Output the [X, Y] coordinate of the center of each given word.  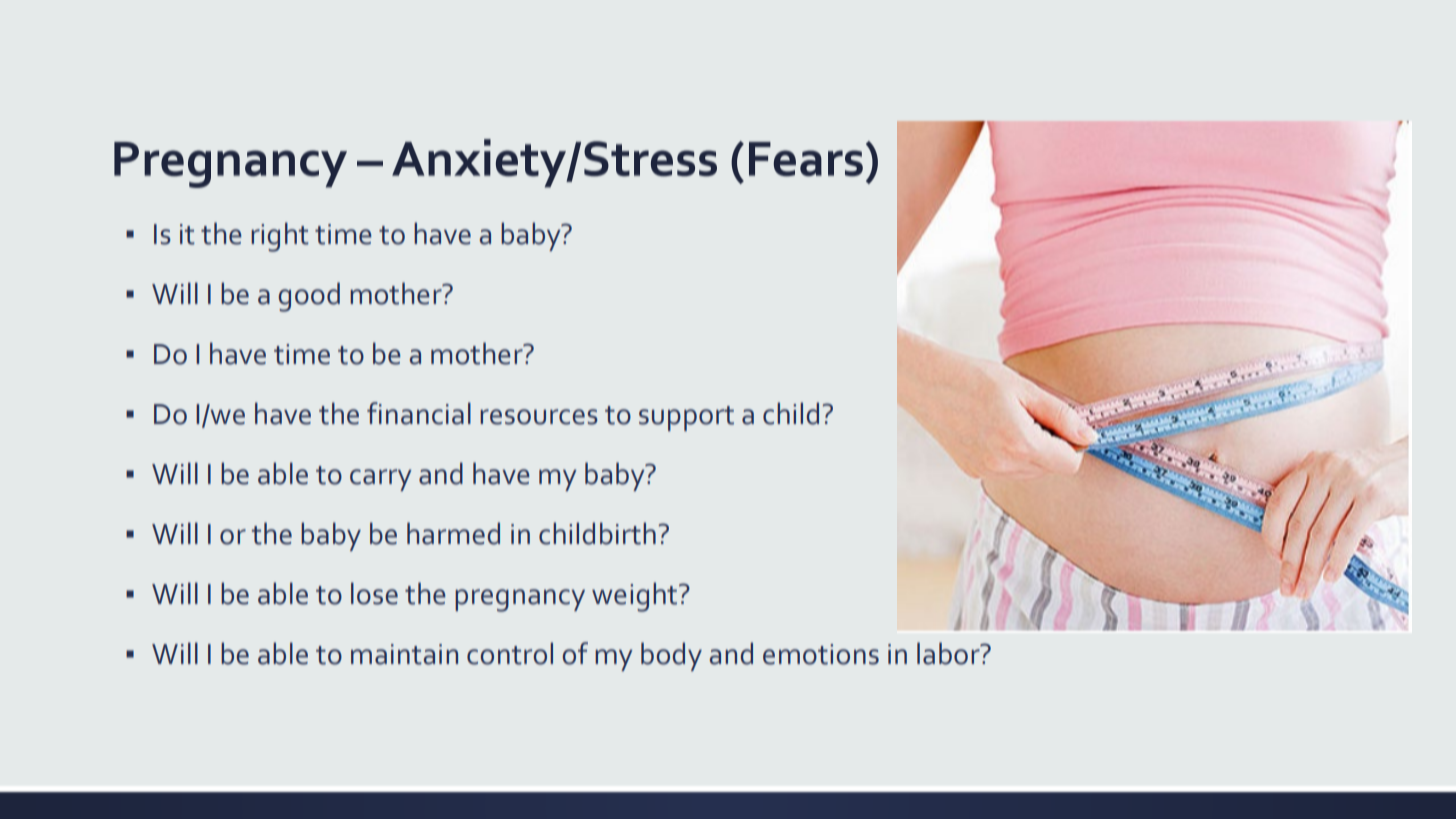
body [671, 656]
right [280, 237]
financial [419, 413]
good [309, 297]
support [686, 418]
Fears [806, 159]
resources [539, 417]
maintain [404, 654]
